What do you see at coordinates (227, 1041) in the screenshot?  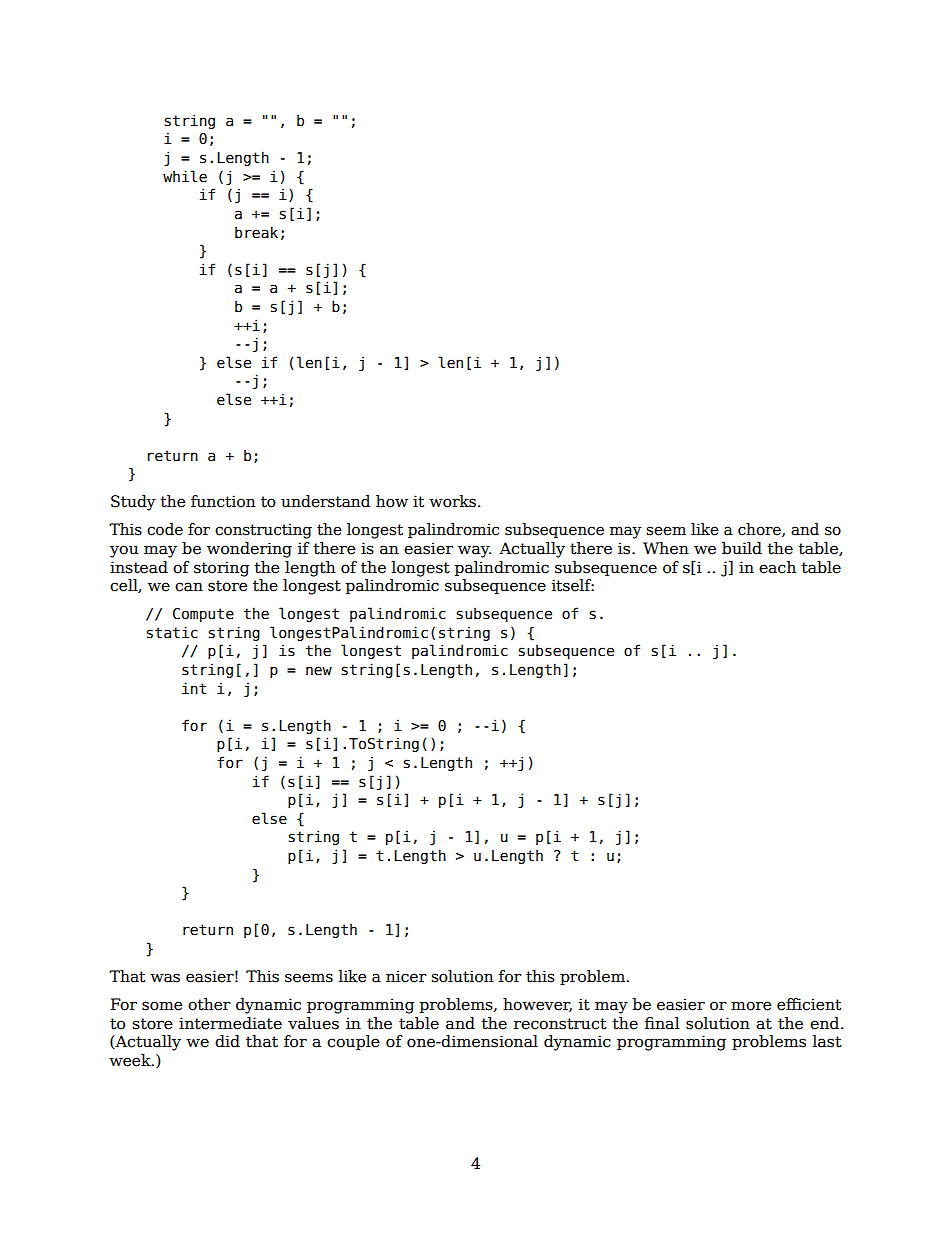 I see `did` at bounding box center [227, 1041].
